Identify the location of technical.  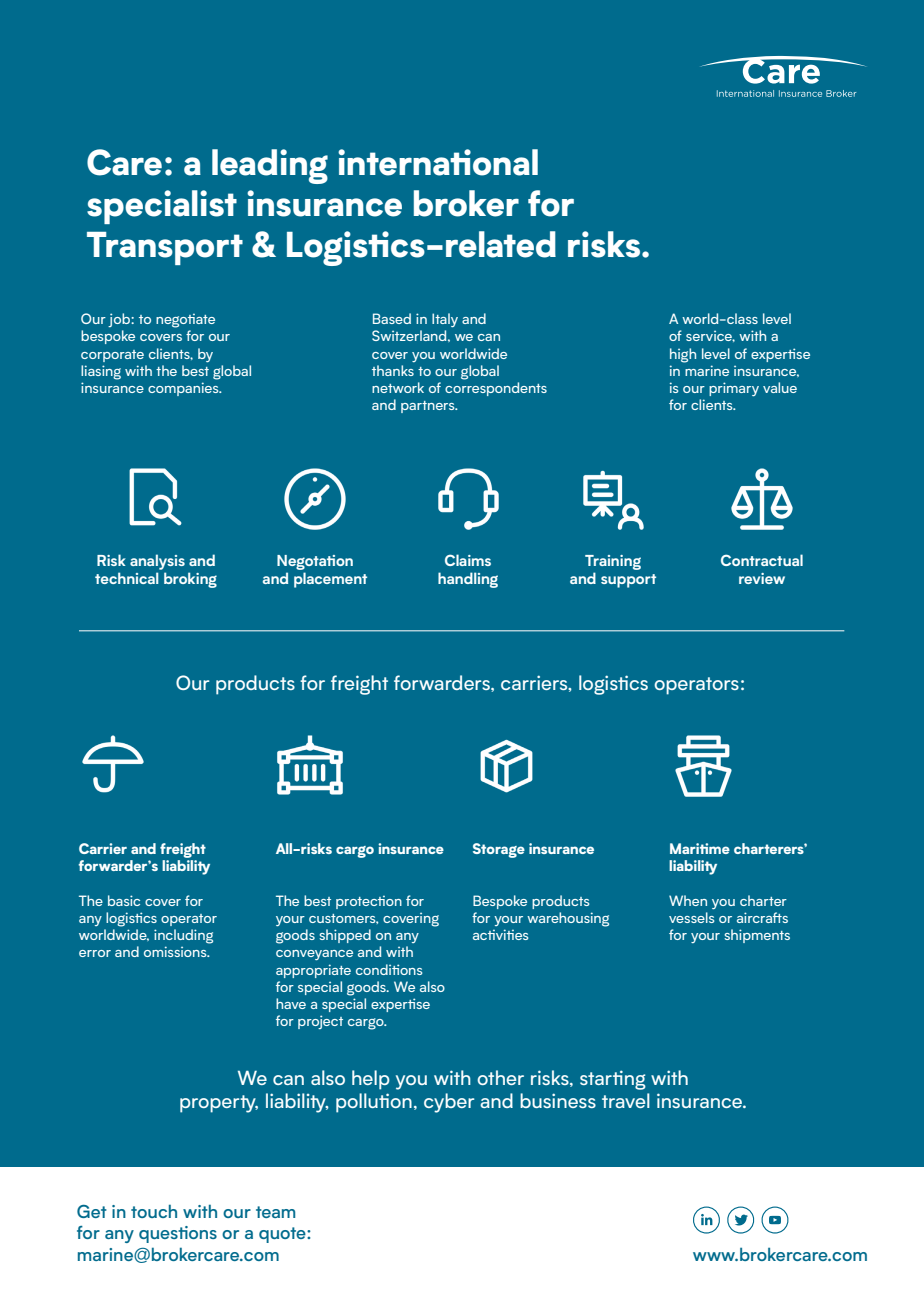
(127, 578).
